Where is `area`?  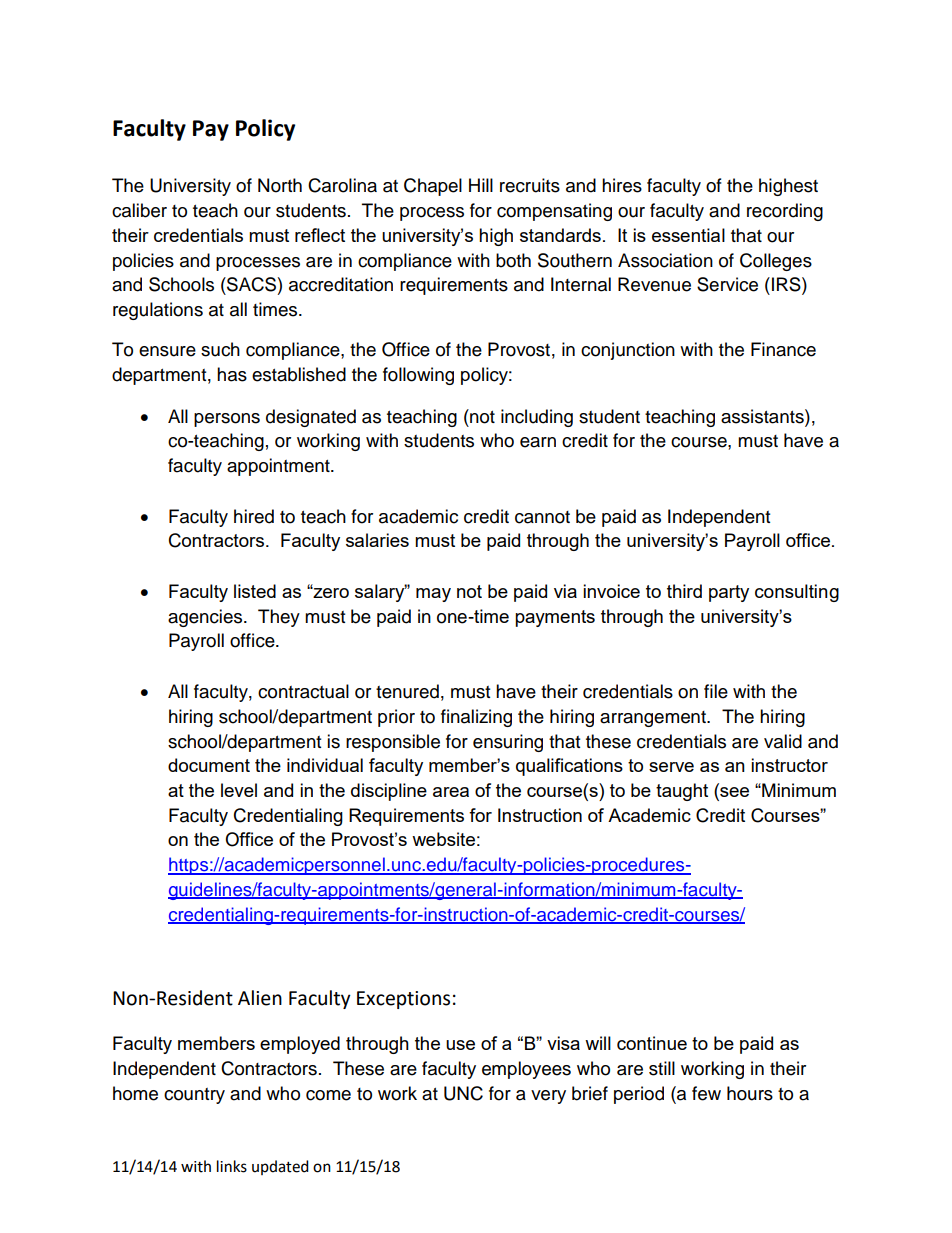
area is located at coordinates (451, 792).
